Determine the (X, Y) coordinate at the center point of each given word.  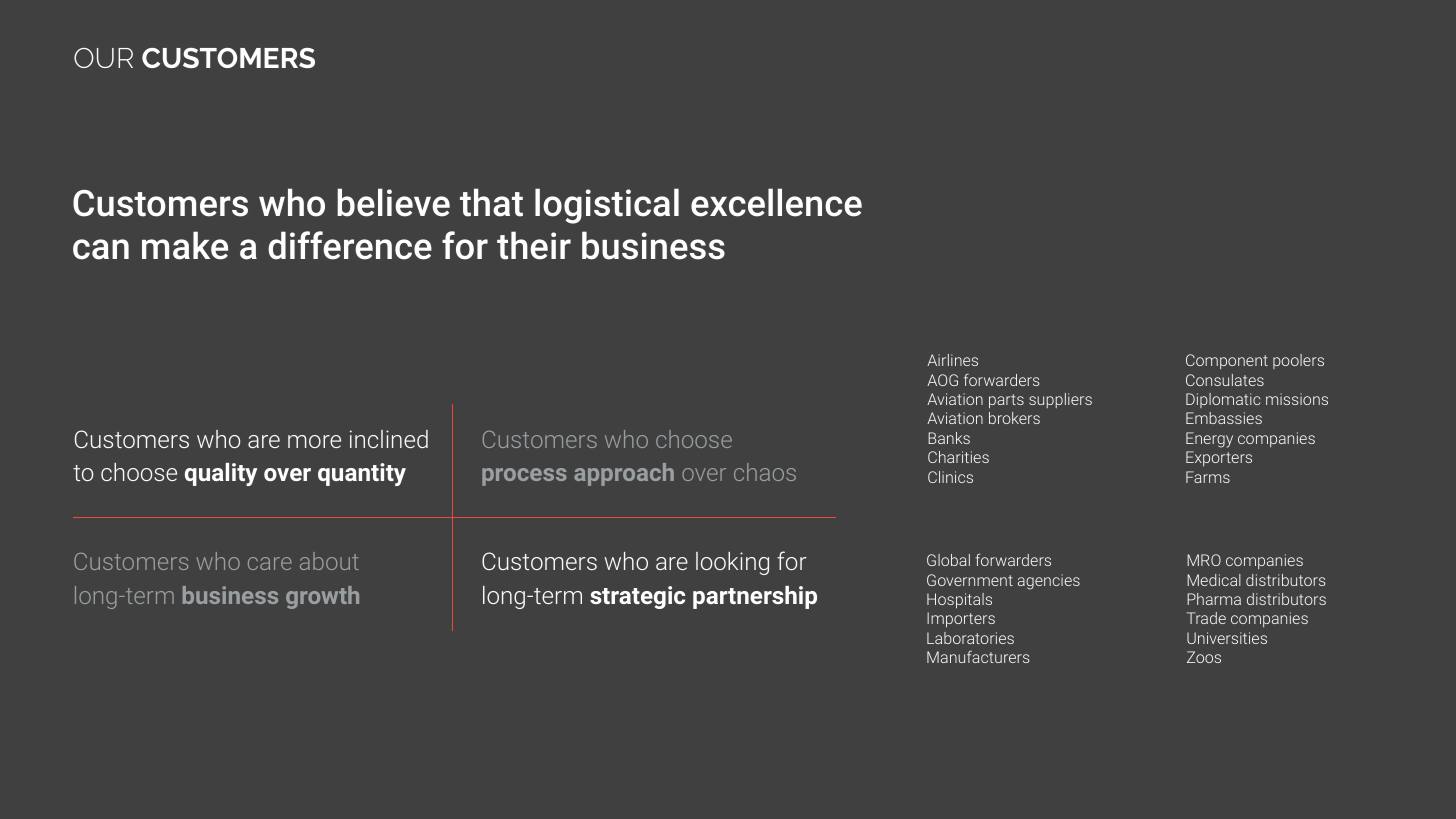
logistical (607, 206)
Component (1227, 361)
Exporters (1219, 458)
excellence (776, 202)
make (185, 245)
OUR (103, 58)
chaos (765, 472)
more (314, 441)
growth (322, 597)
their (534, 245)
